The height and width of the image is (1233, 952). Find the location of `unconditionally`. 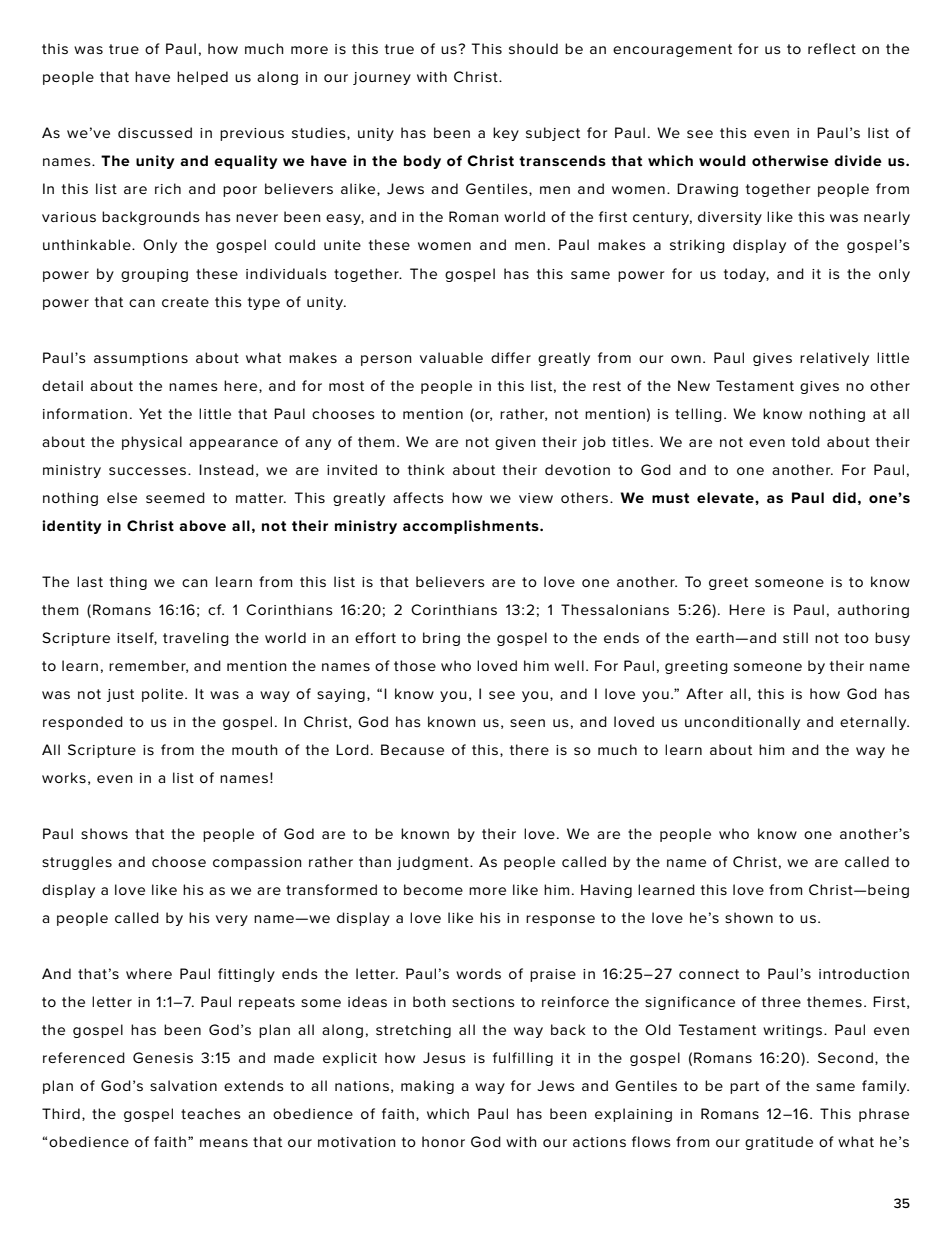

unconditionally is located at coordinates (742, 723).
